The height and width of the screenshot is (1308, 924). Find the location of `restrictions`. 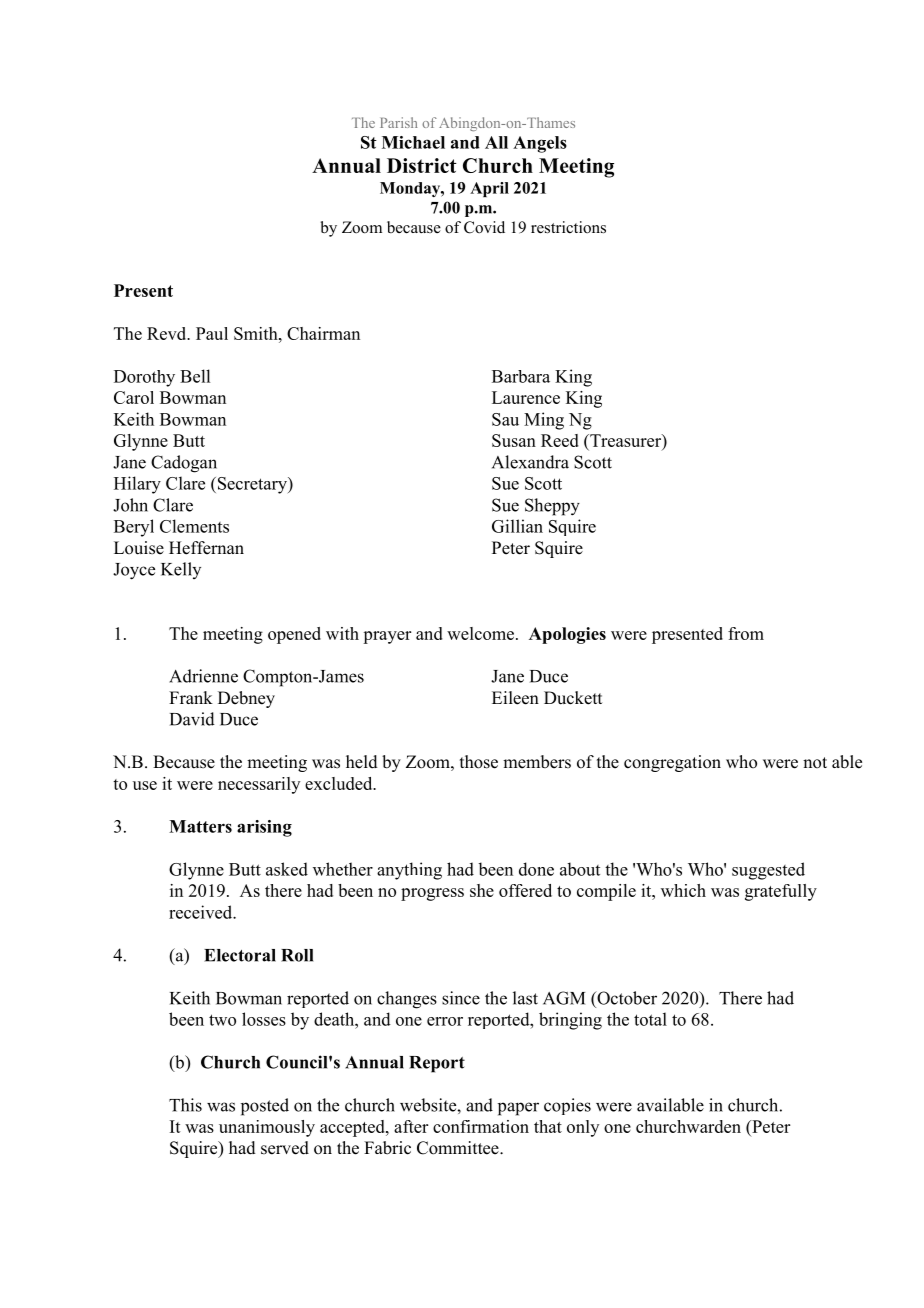

restrictions is located at coordinates (568, 227).
